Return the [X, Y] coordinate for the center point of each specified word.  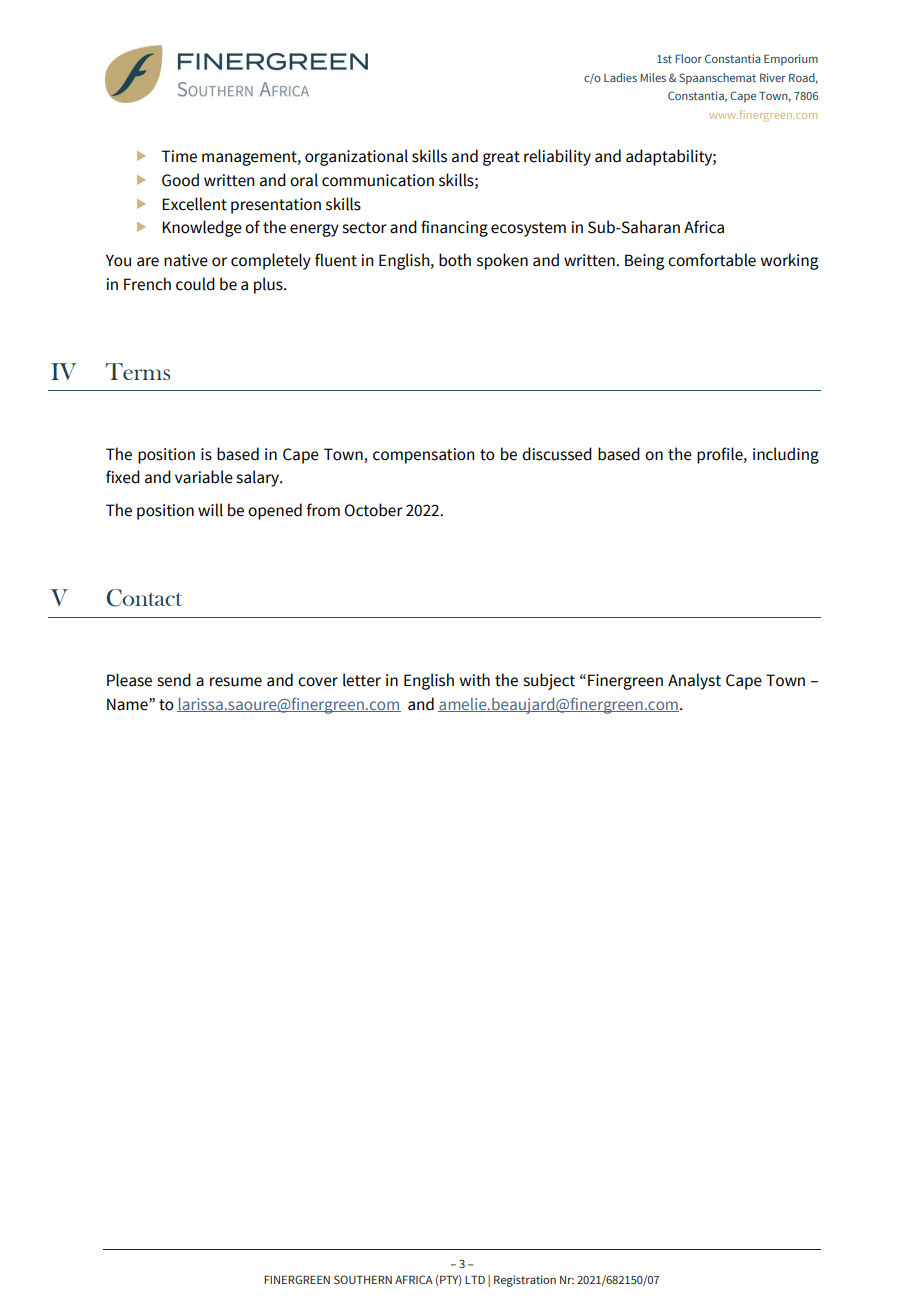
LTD [475, 1279]
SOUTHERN [363, 1279]
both [455, 260]
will [210, 510]
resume [236, 682]
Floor [688, 58]
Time [179, 156]
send [174, 680]
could [195, 284]
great [501, 158]
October [373, 510]
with [475, 680]
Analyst [694, 681]
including [786, 455]
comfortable [712, 260]
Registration [525, 1281]
